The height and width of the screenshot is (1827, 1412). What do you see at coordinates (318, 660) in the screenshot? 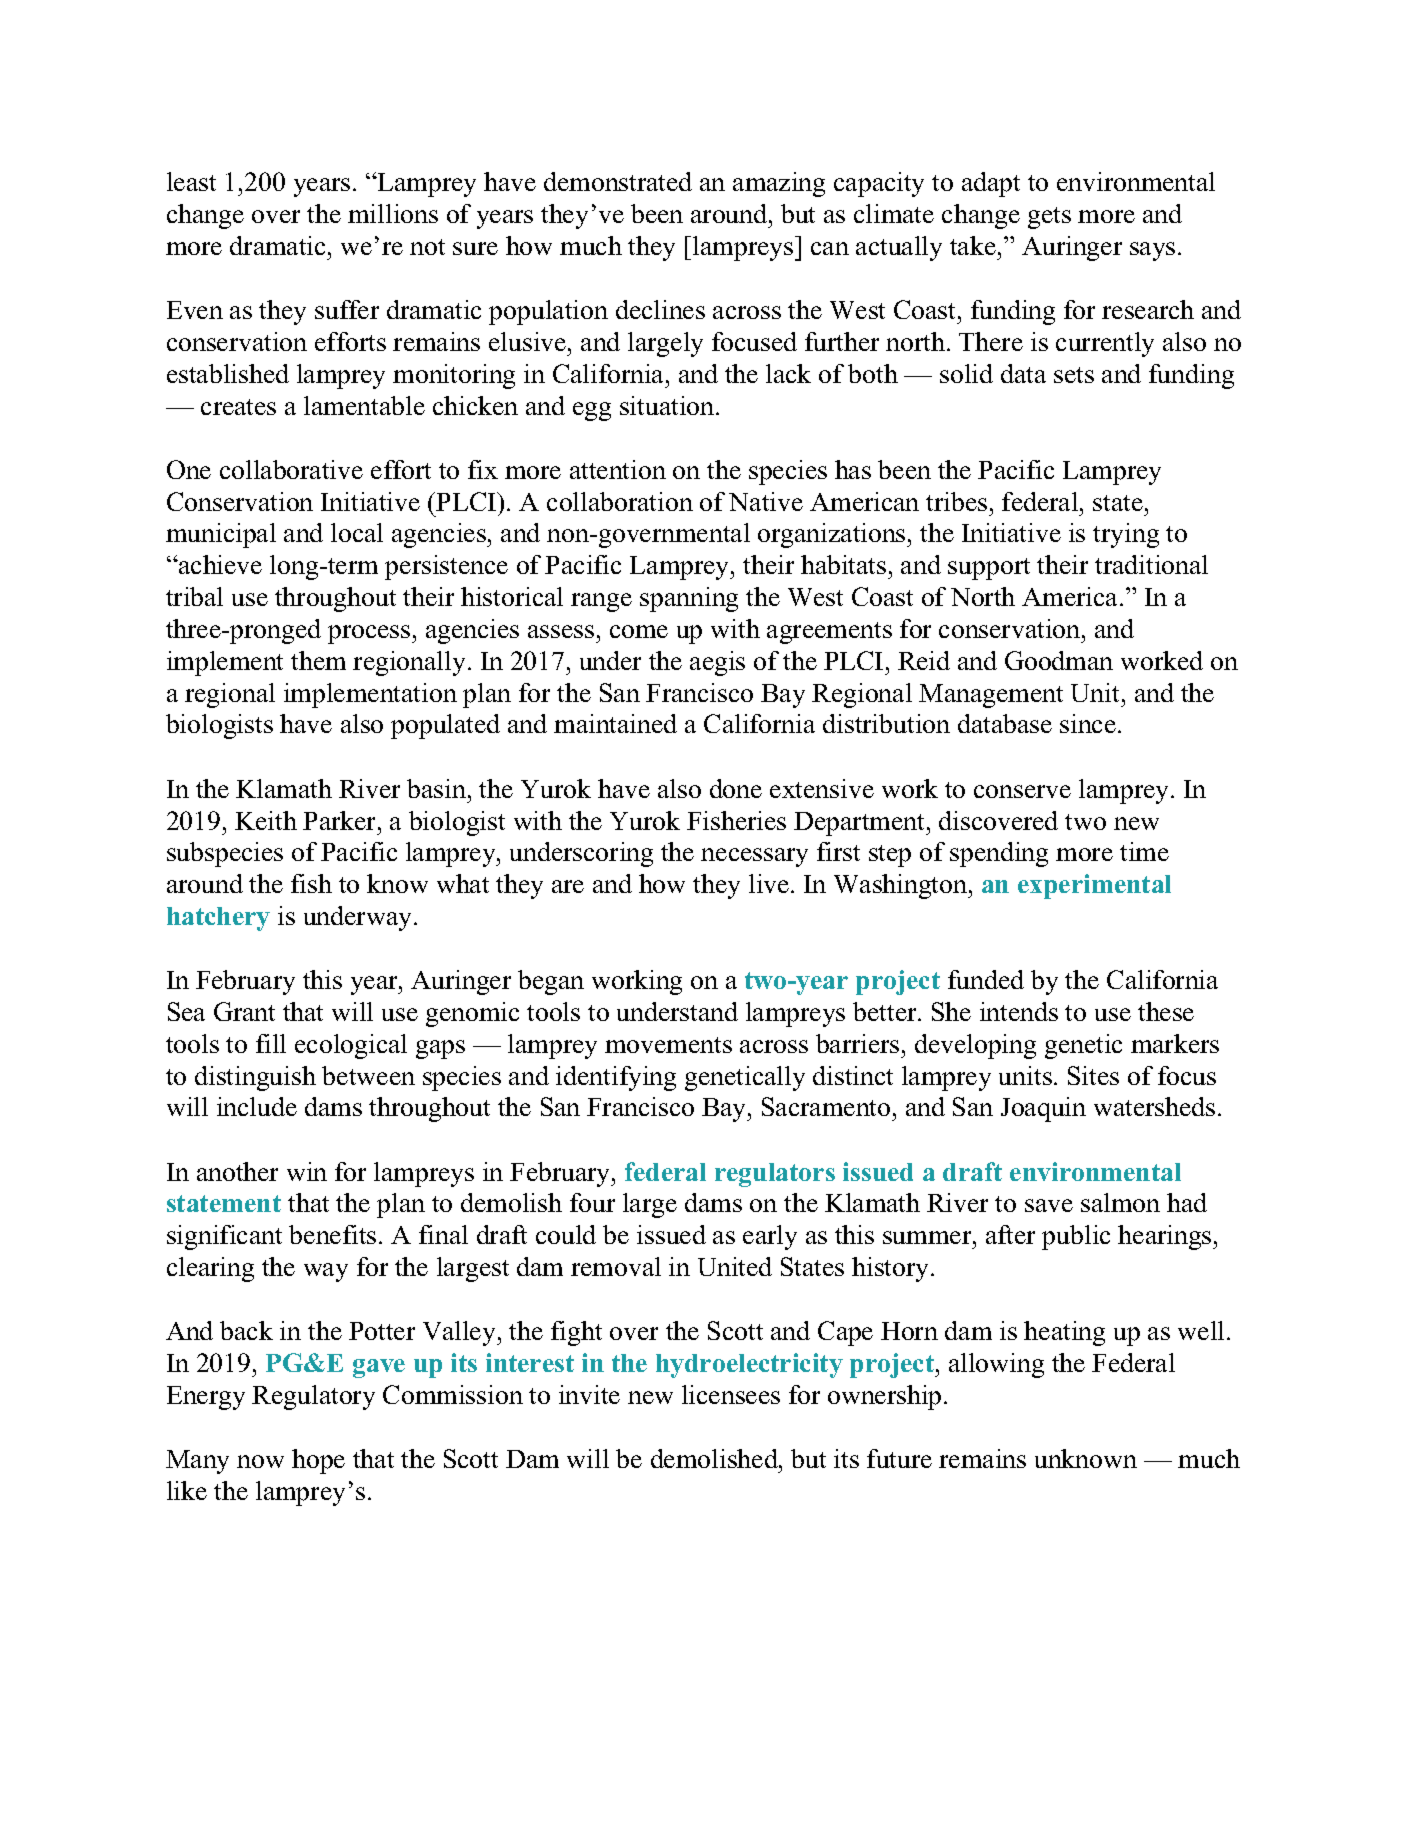
I see `them` at bounding box center [318, 660].
